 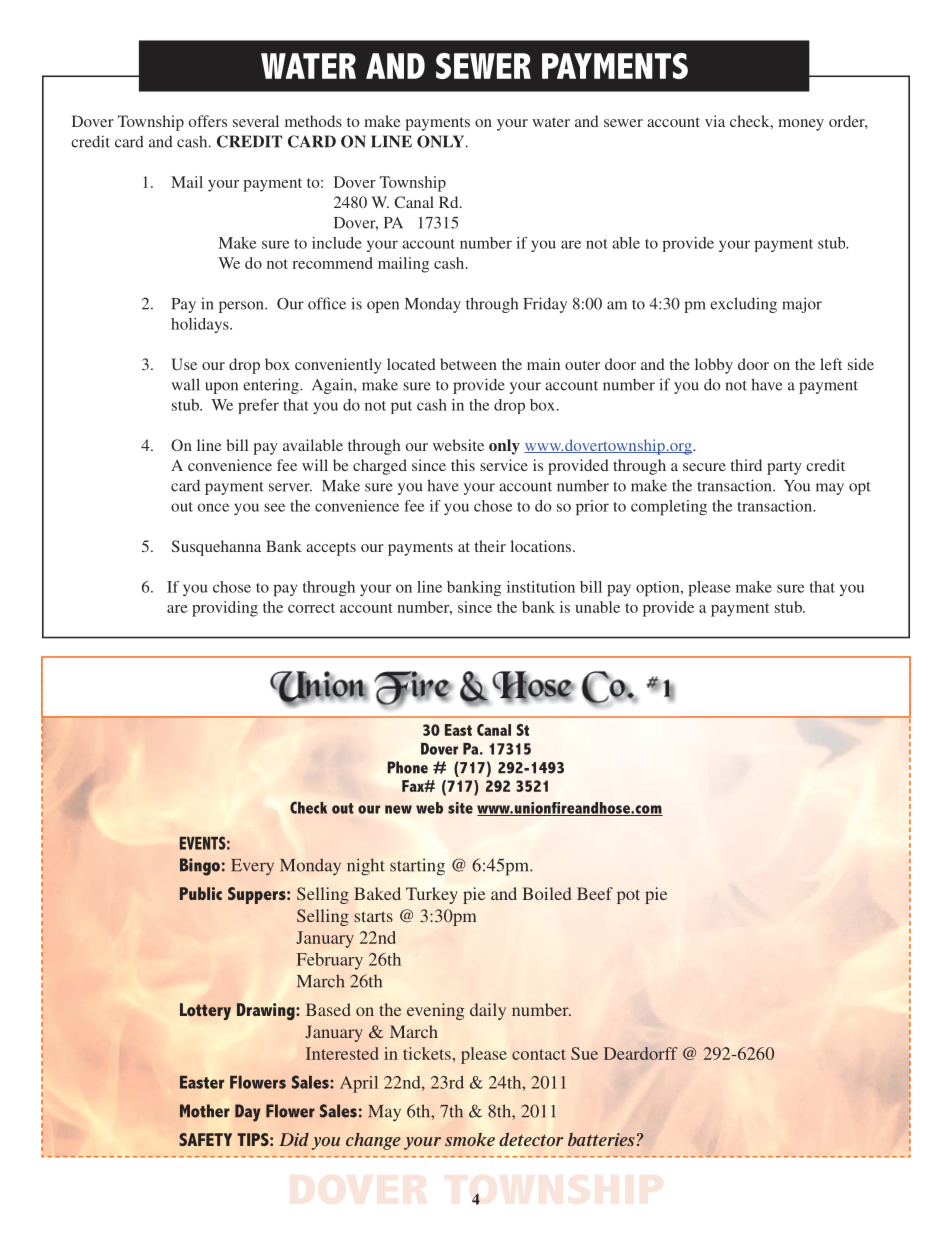 I want to click on Did, so click(x=294, y=1139).
